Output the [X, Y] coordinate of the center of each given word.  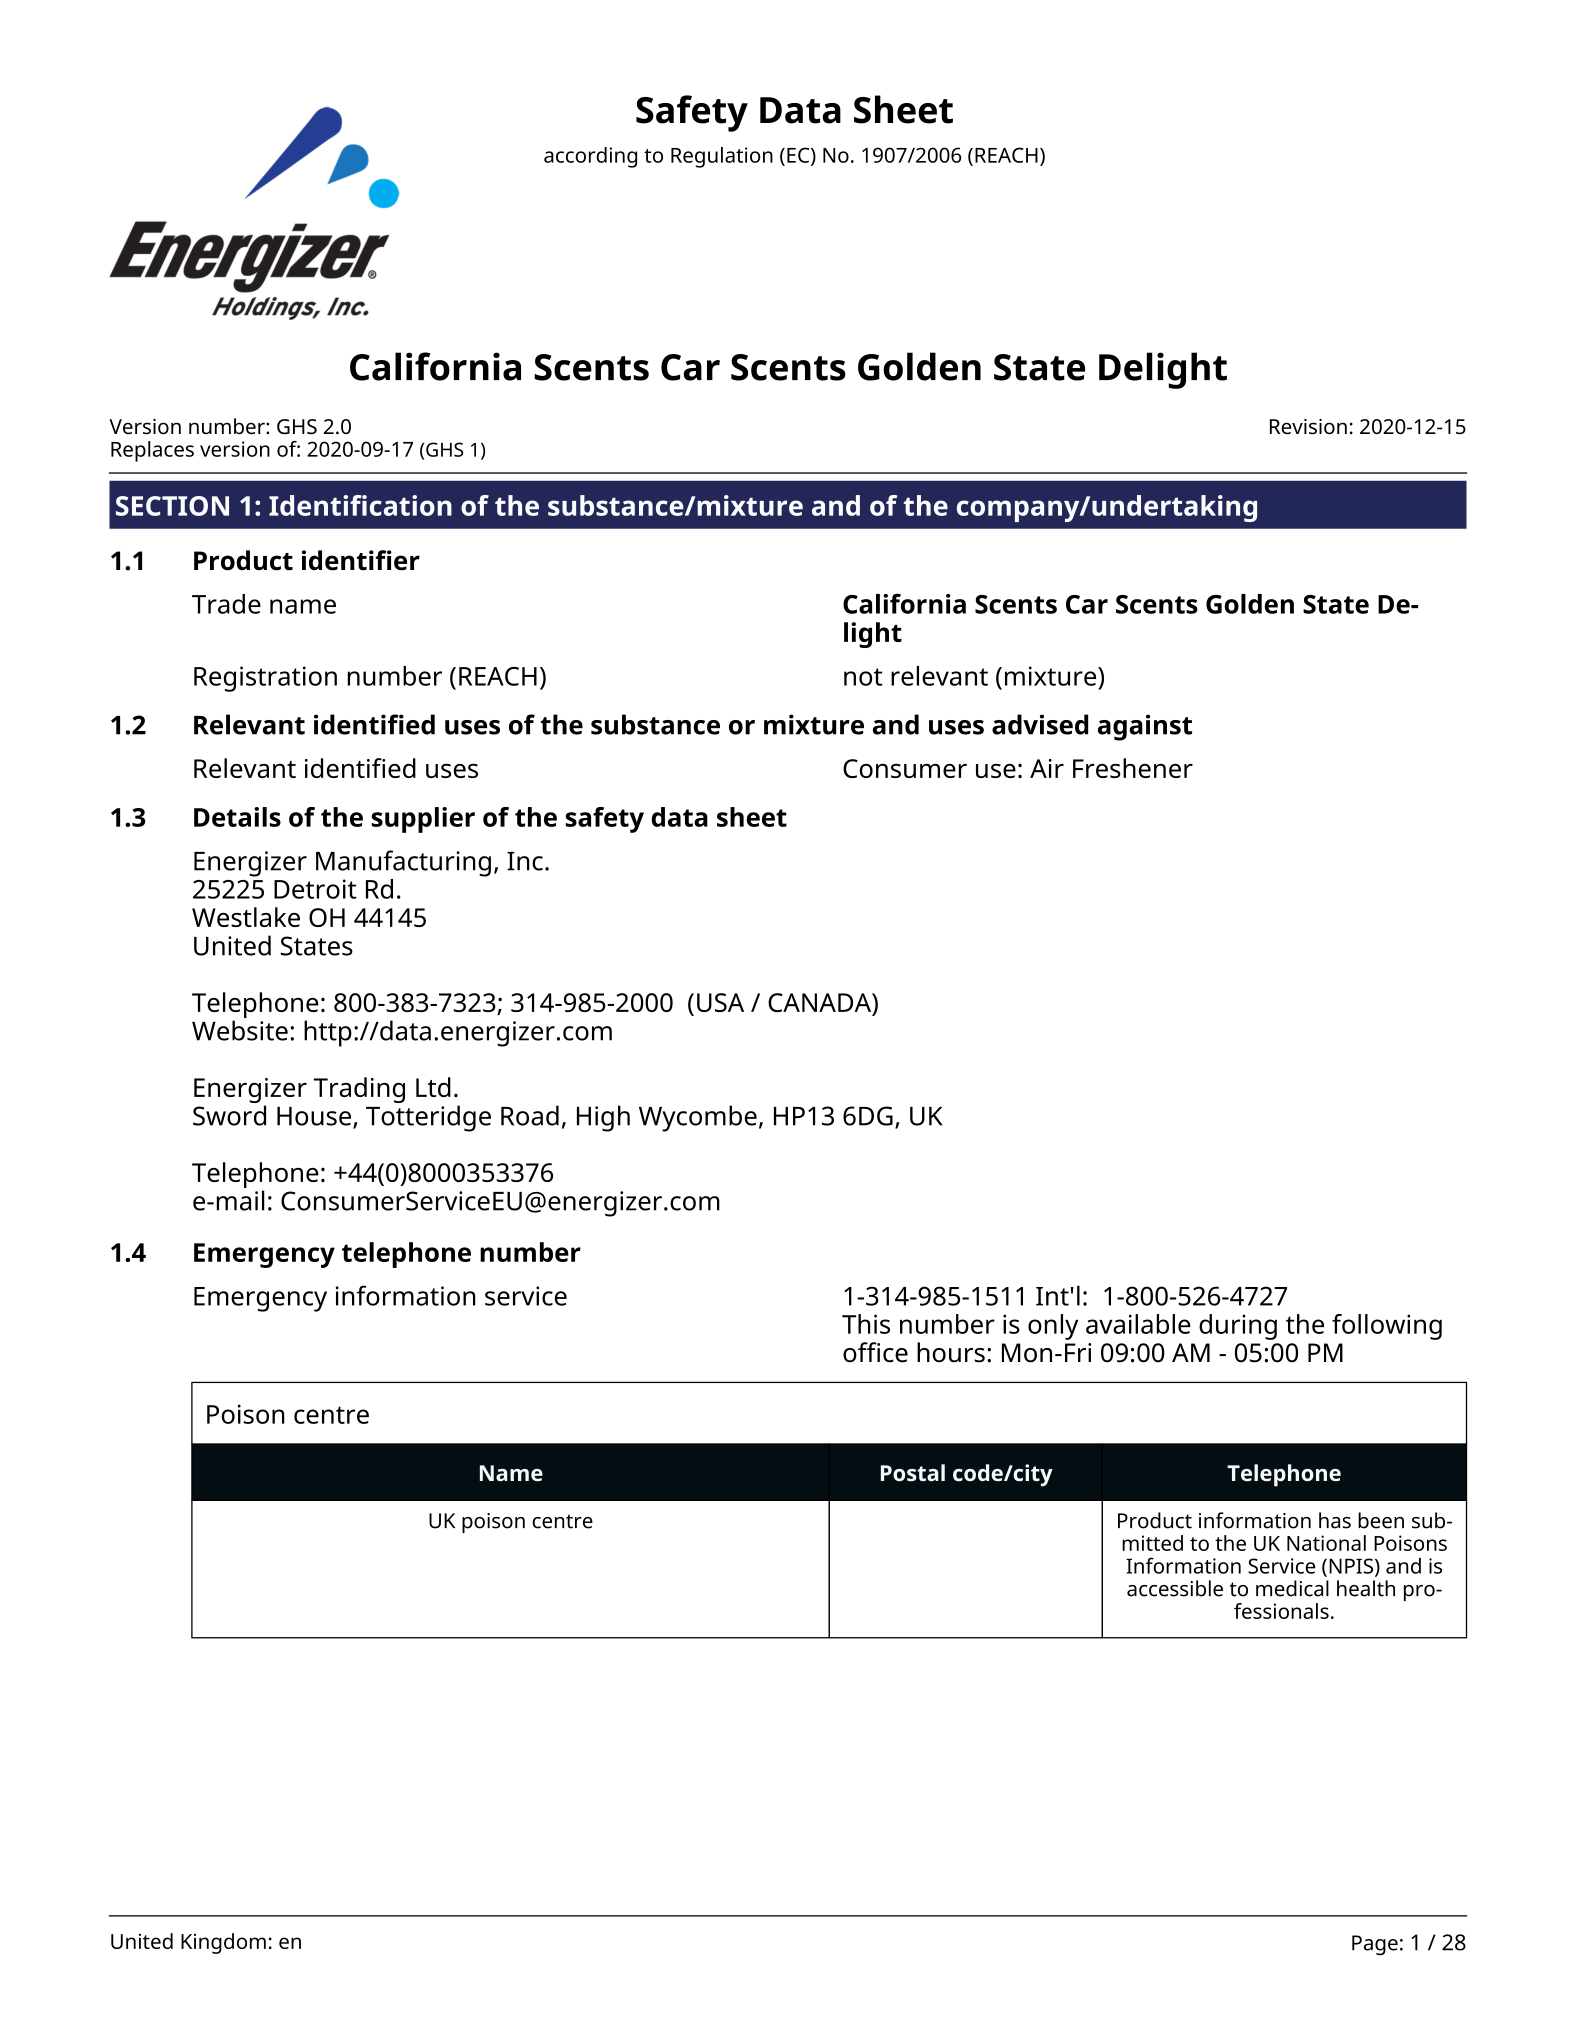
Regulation [722, 157]
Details [237, 817]
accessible [1175, 1588]
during [1238, 1327]
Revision [1308, 427]
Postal [913, 1472]
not [863, 677]
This [866, 1324]
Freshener [1133, 768]
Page [1375, 1945]
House [315, 1117]
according [590, 157]
